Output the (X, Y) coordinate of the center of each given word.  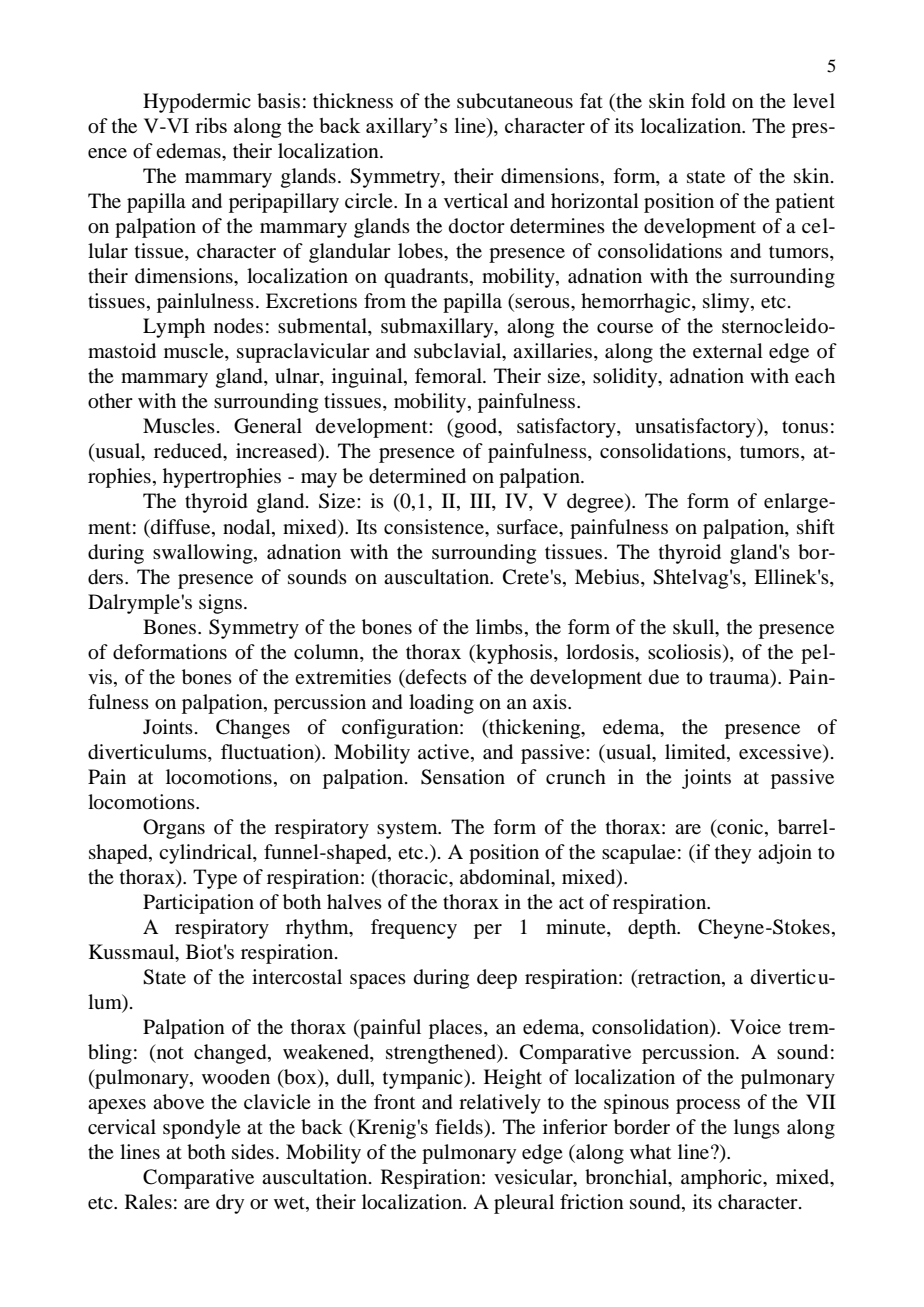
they (733, 854)
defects (435, 676)
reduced (189, 452)
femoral (449, 376)
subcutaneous (515, 101)
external (728, 351)
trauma (740, 677)
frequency (414, 929)
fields (460, 1126)
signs (220, 604)
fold (708, 101)
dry (230, 1204)
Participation (198, 904)
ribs (211, 125)
